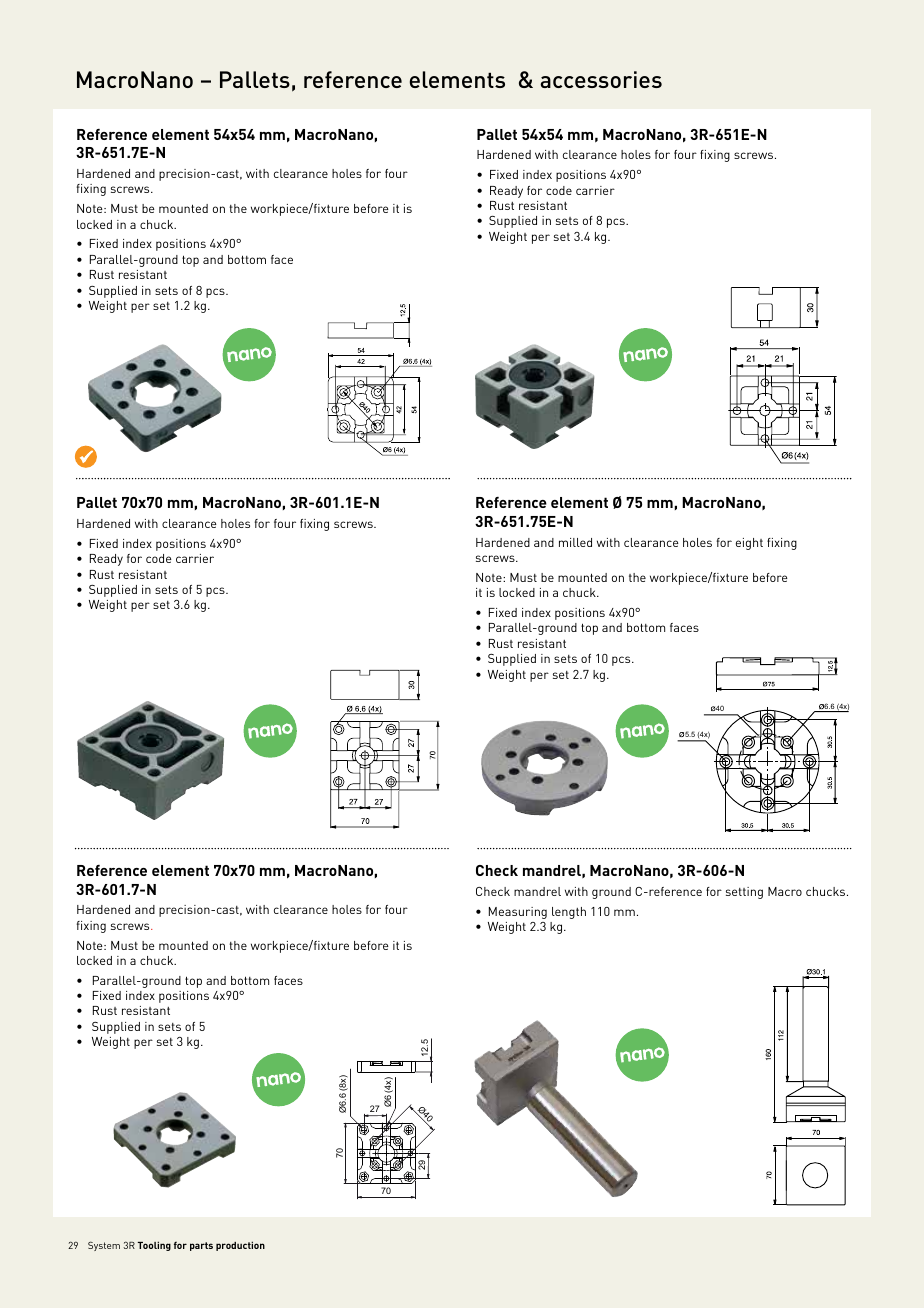 This image has width=924, height=1308. What do you see at coordinates (201, 1246) in the image?
I see `parts` at bounding box center [201, 1246].
